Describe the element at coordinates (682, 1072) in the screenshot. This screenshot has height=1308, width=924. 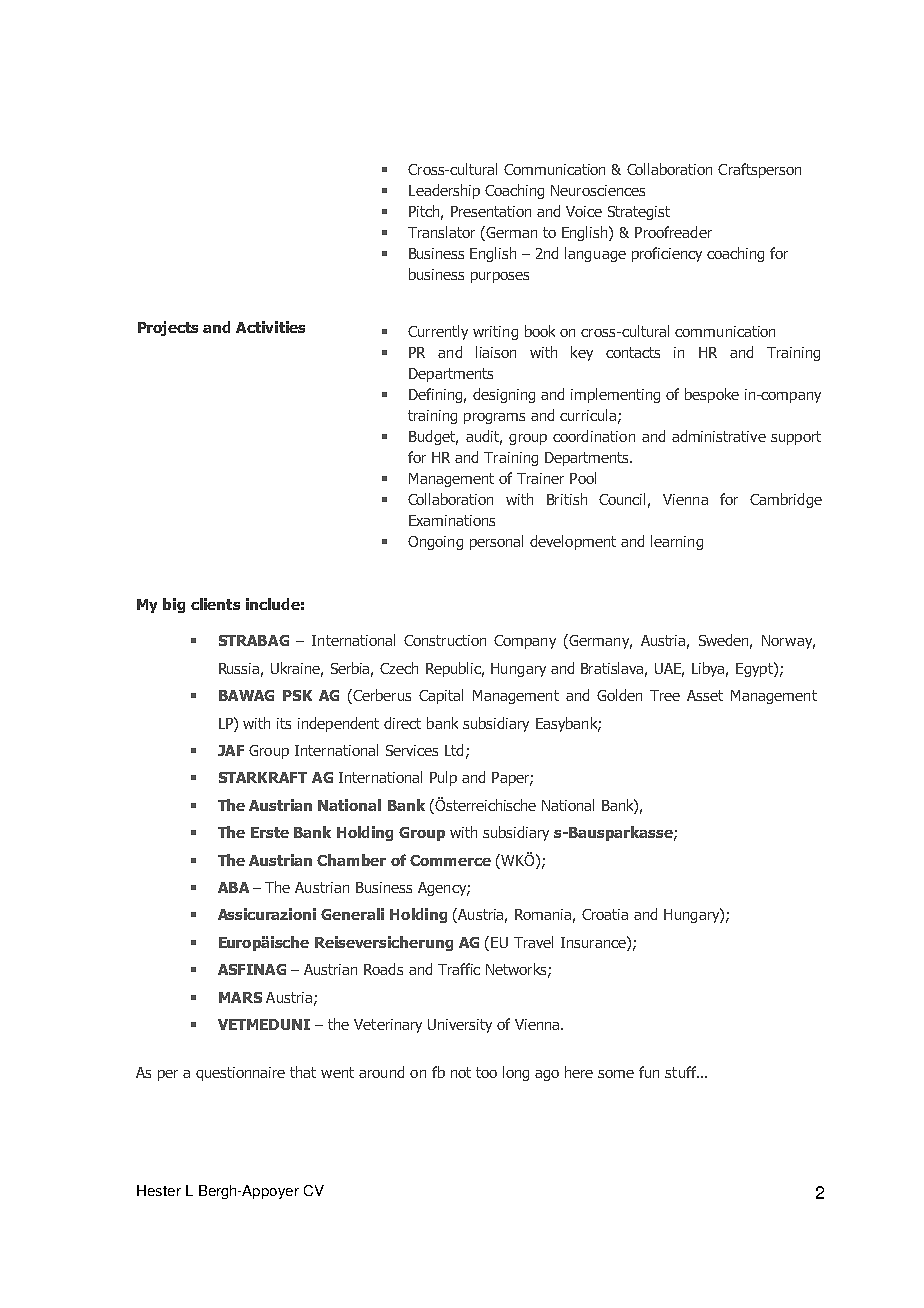
I see `stuff` at that location.
